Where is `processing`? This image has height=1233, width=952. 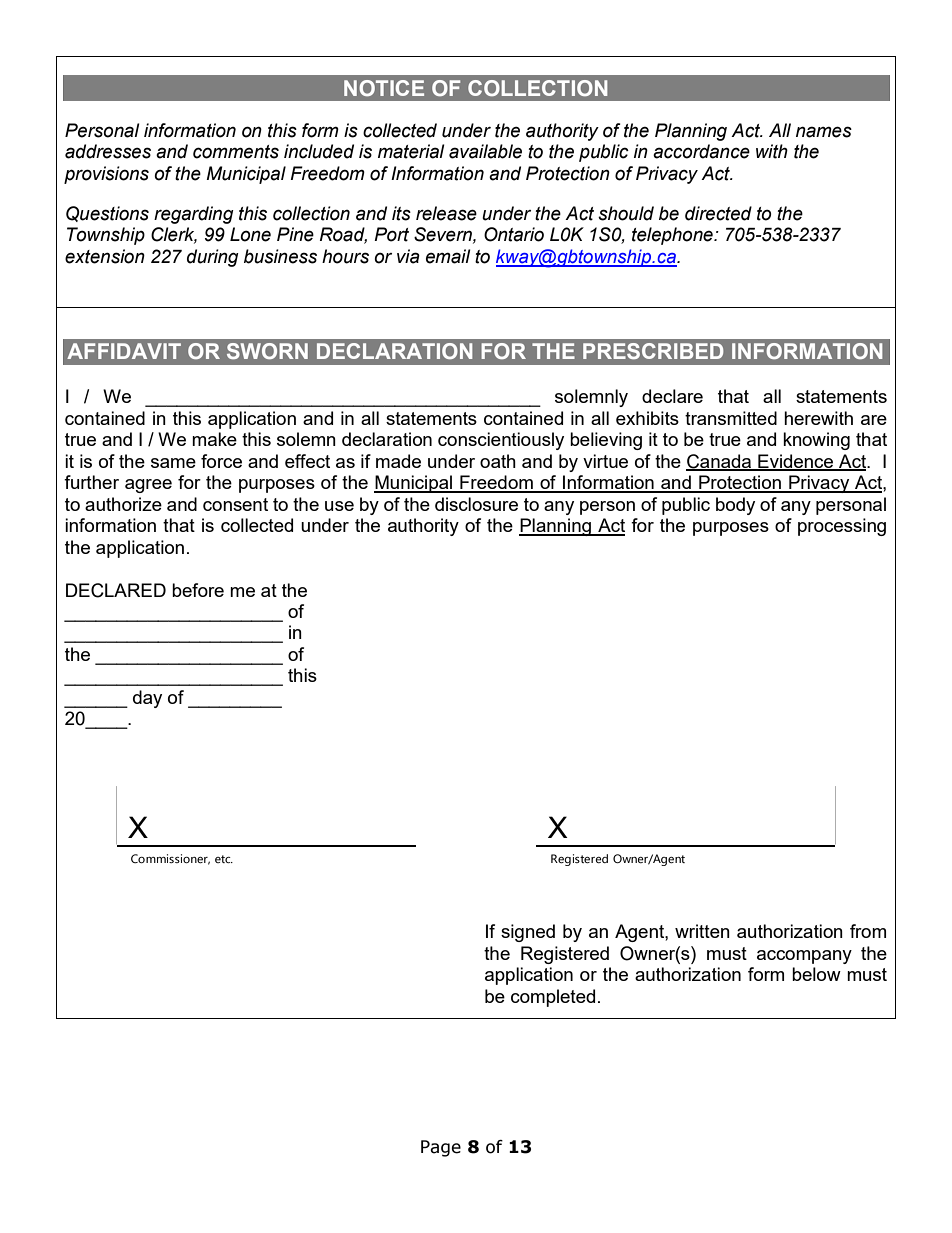
processing is located at coordinates (842, 527).
